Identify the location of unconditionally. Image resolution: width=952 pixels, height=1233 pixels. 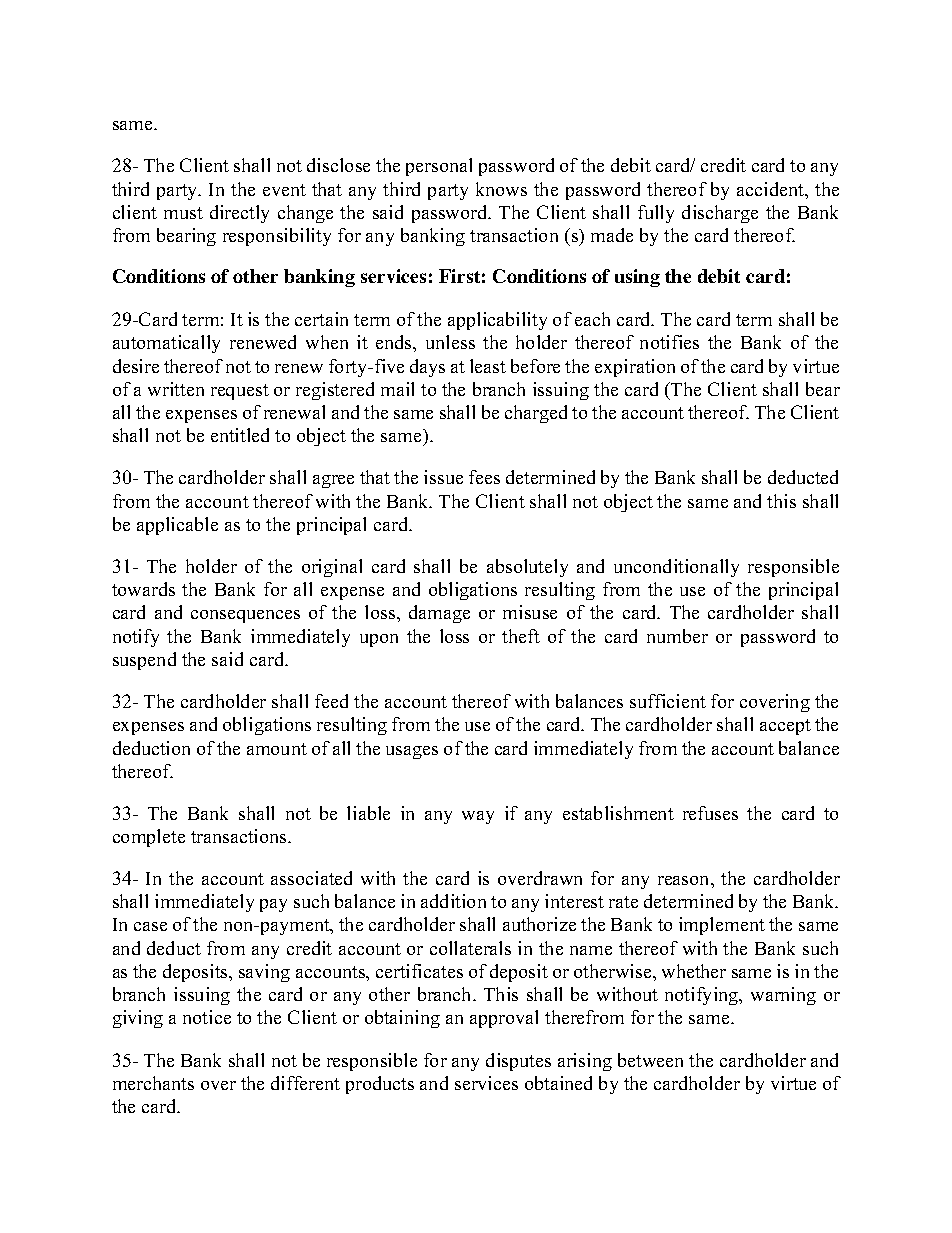
(676, 568).
